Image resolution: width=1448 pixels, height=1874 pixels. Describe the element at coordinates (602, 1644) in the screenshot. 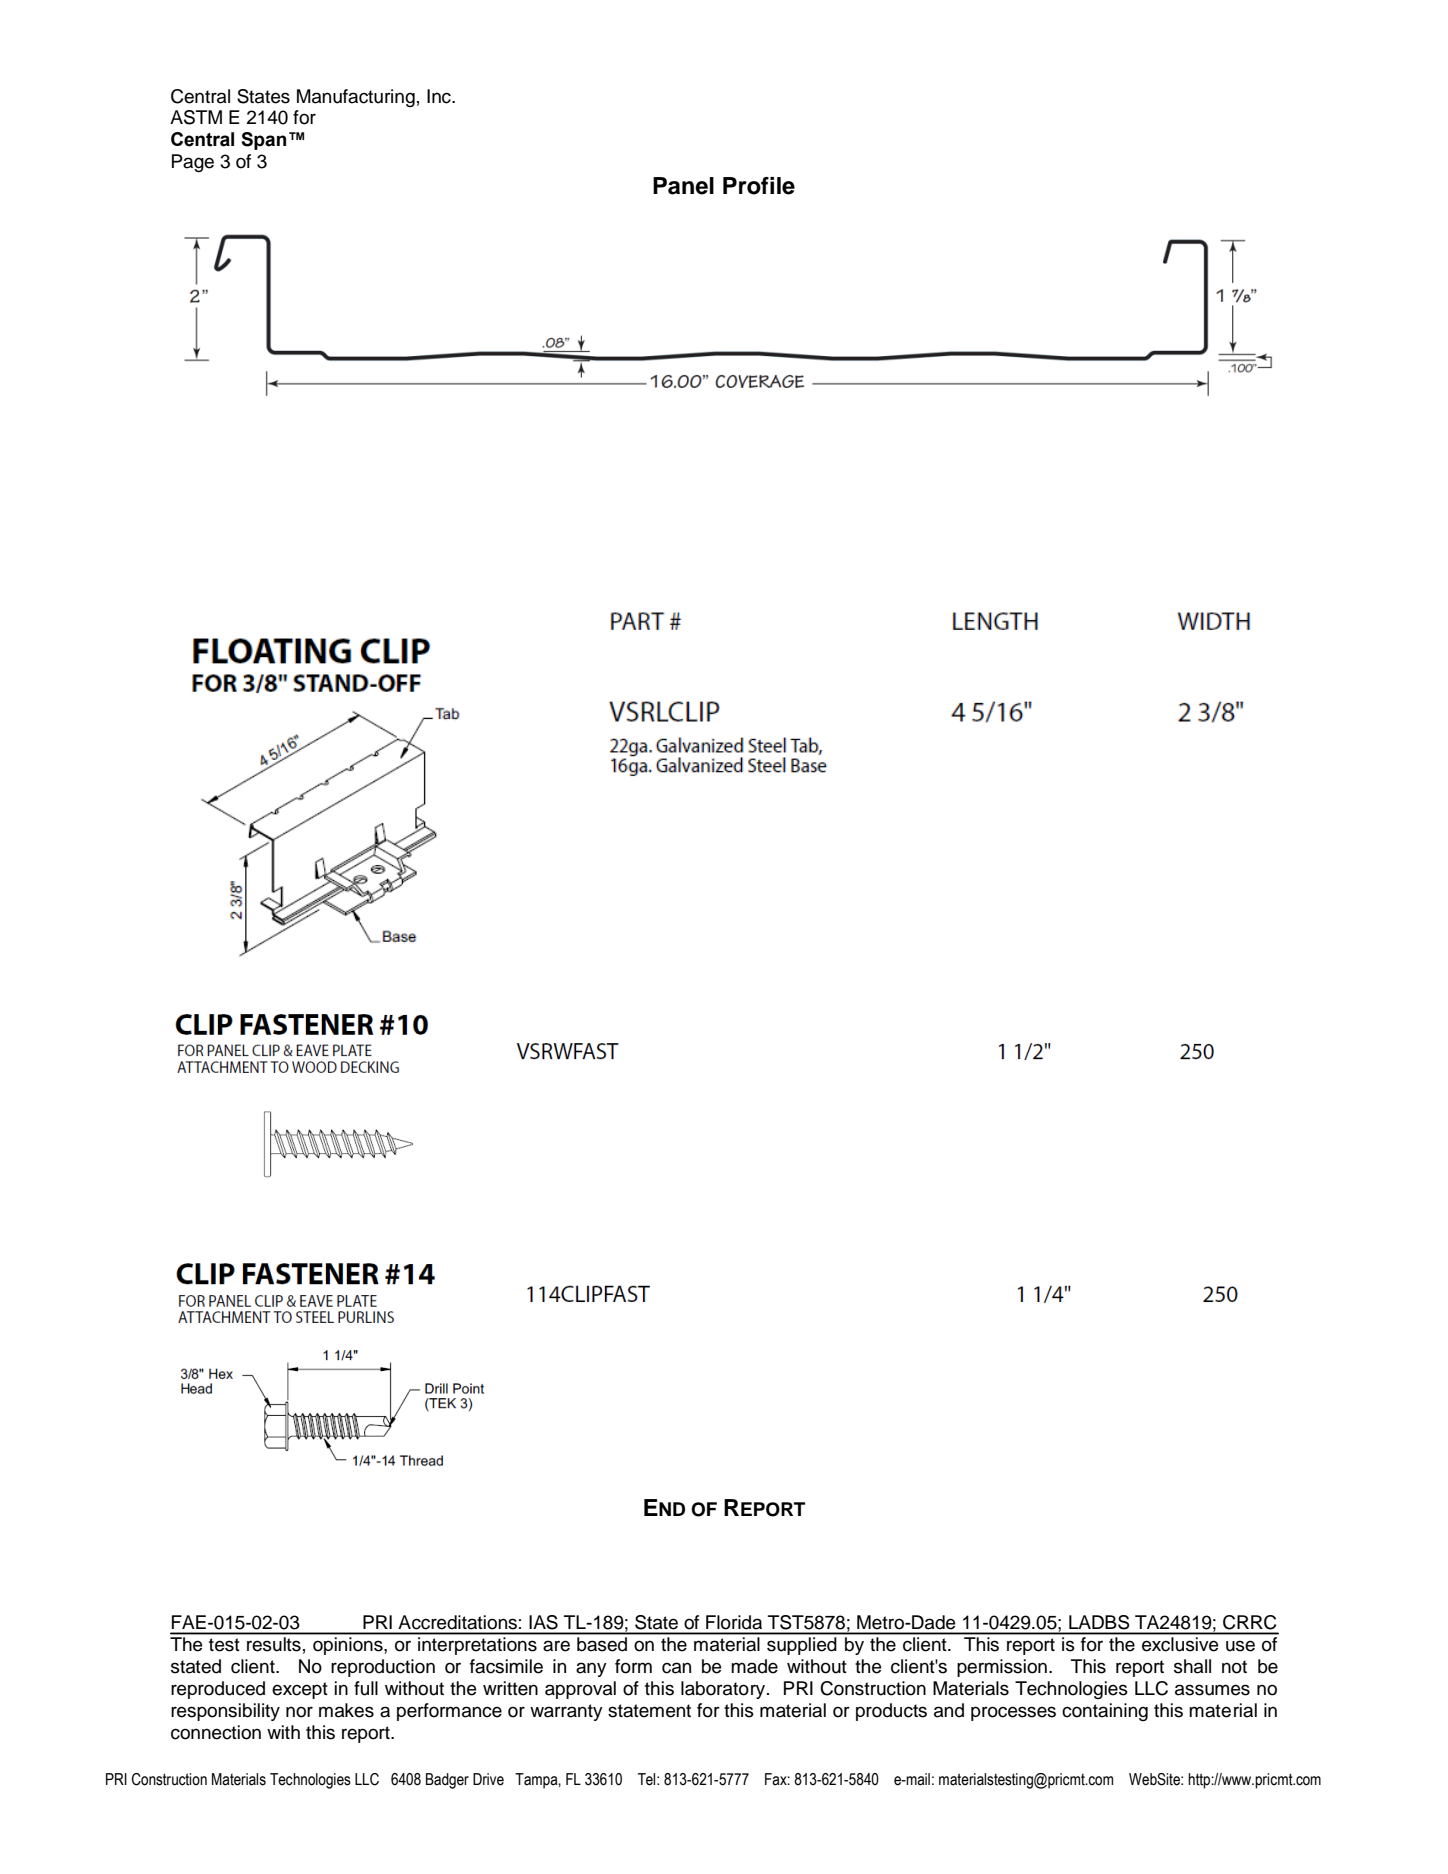

I see `based` at that location.
